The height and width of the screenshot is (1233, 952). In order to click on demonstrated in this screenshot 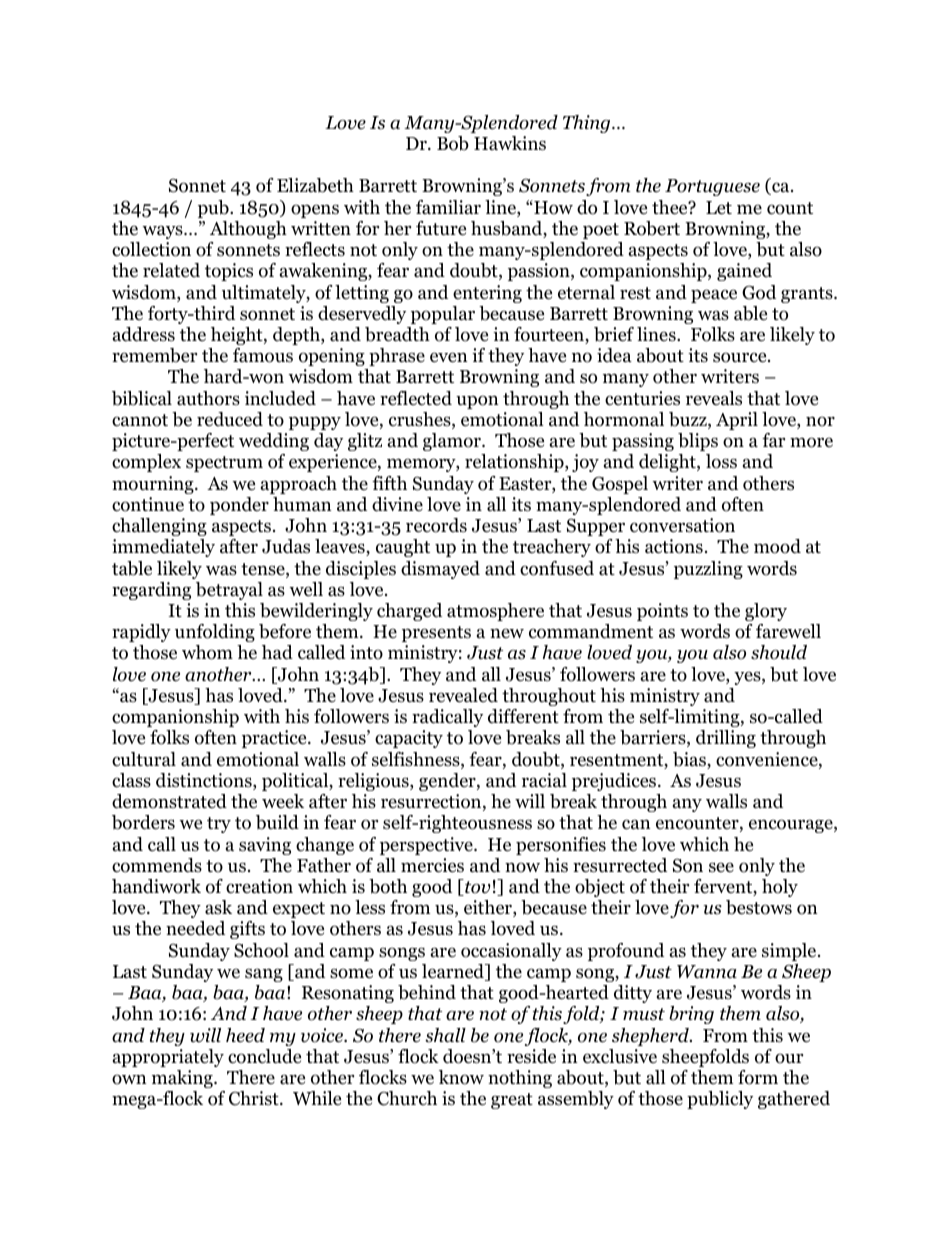, I will do `click(169, 801)`.
